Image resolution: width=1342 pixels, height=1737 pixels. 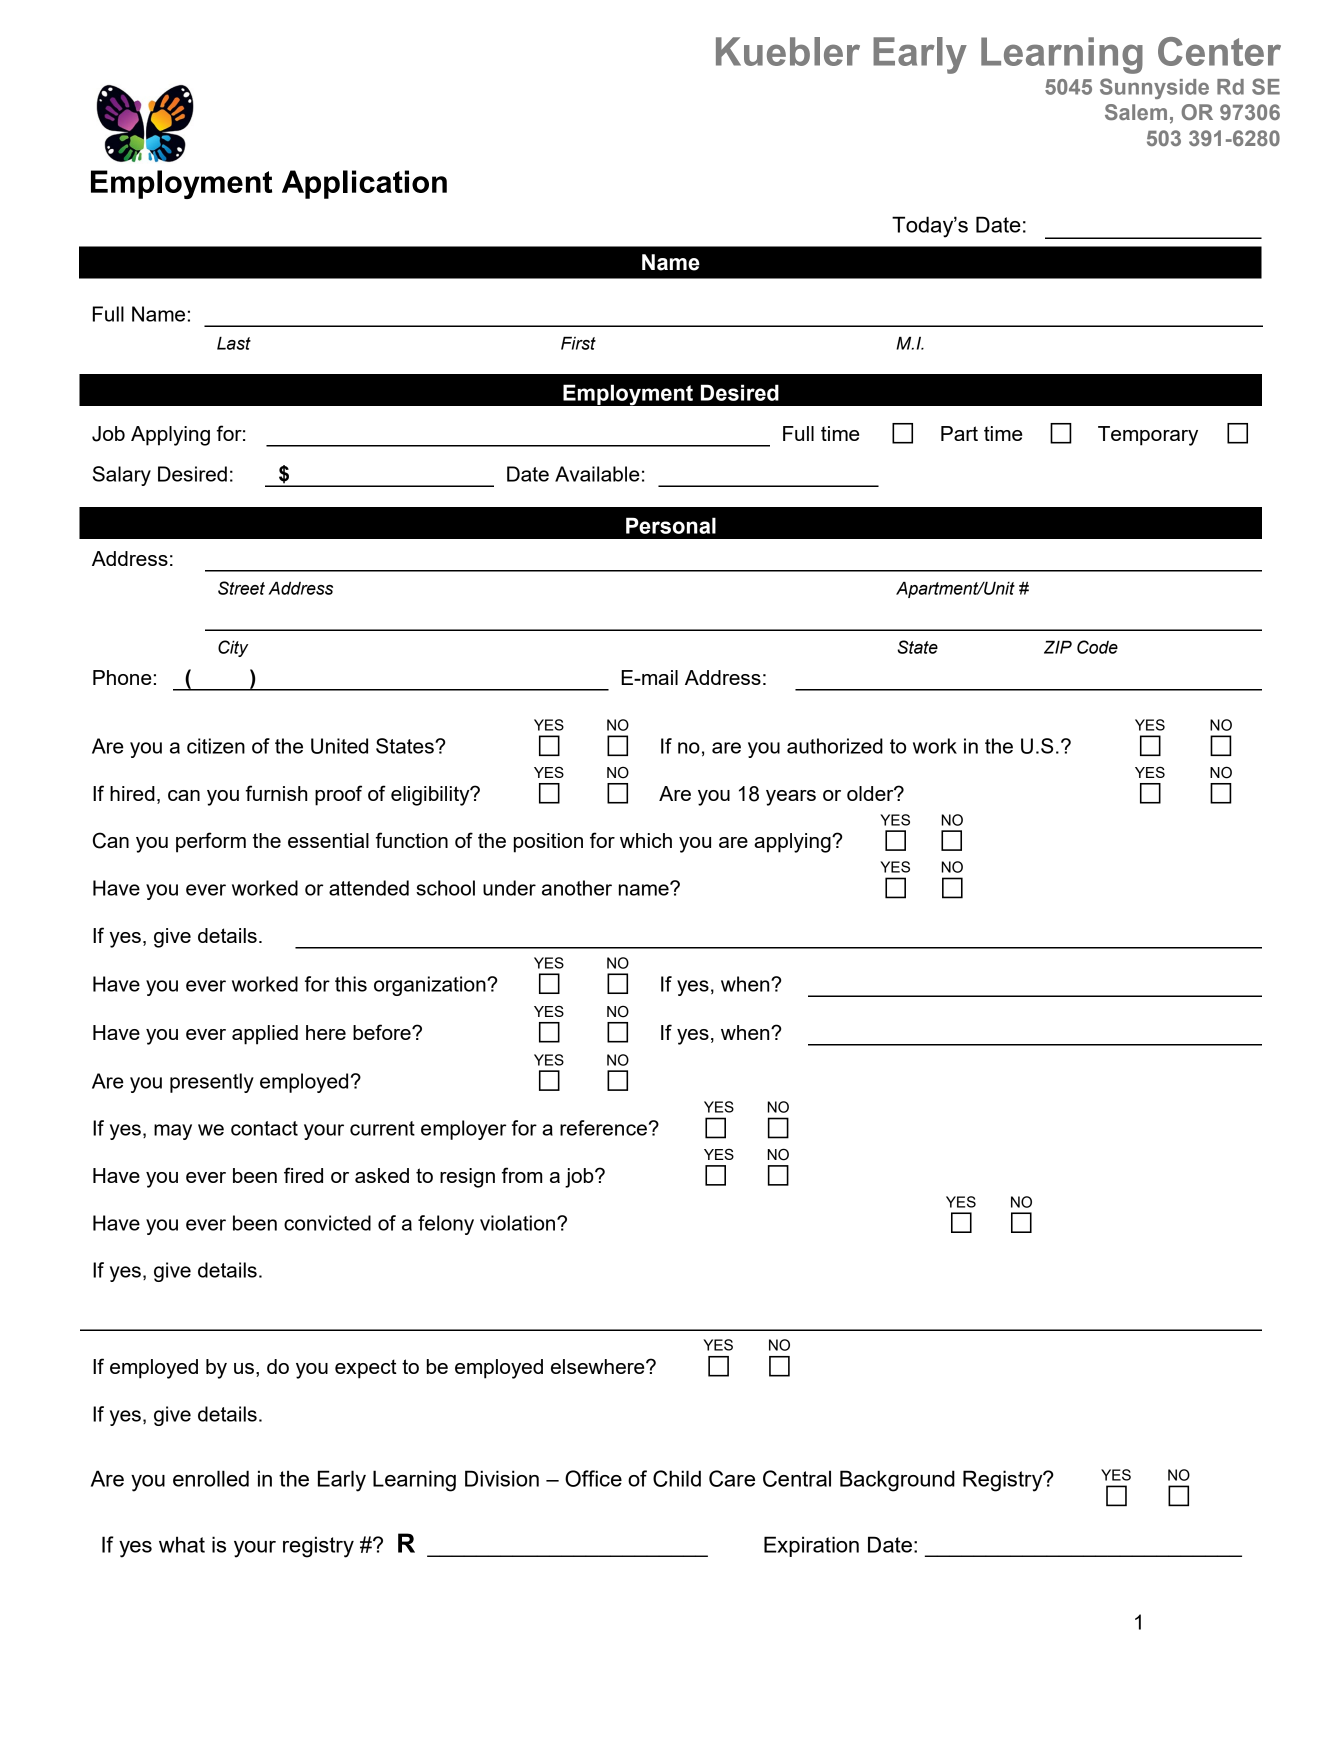 What do you see at coordinates (211, 1478) in the image?
I see `enrolled` at bounding box center [211, 1478].
